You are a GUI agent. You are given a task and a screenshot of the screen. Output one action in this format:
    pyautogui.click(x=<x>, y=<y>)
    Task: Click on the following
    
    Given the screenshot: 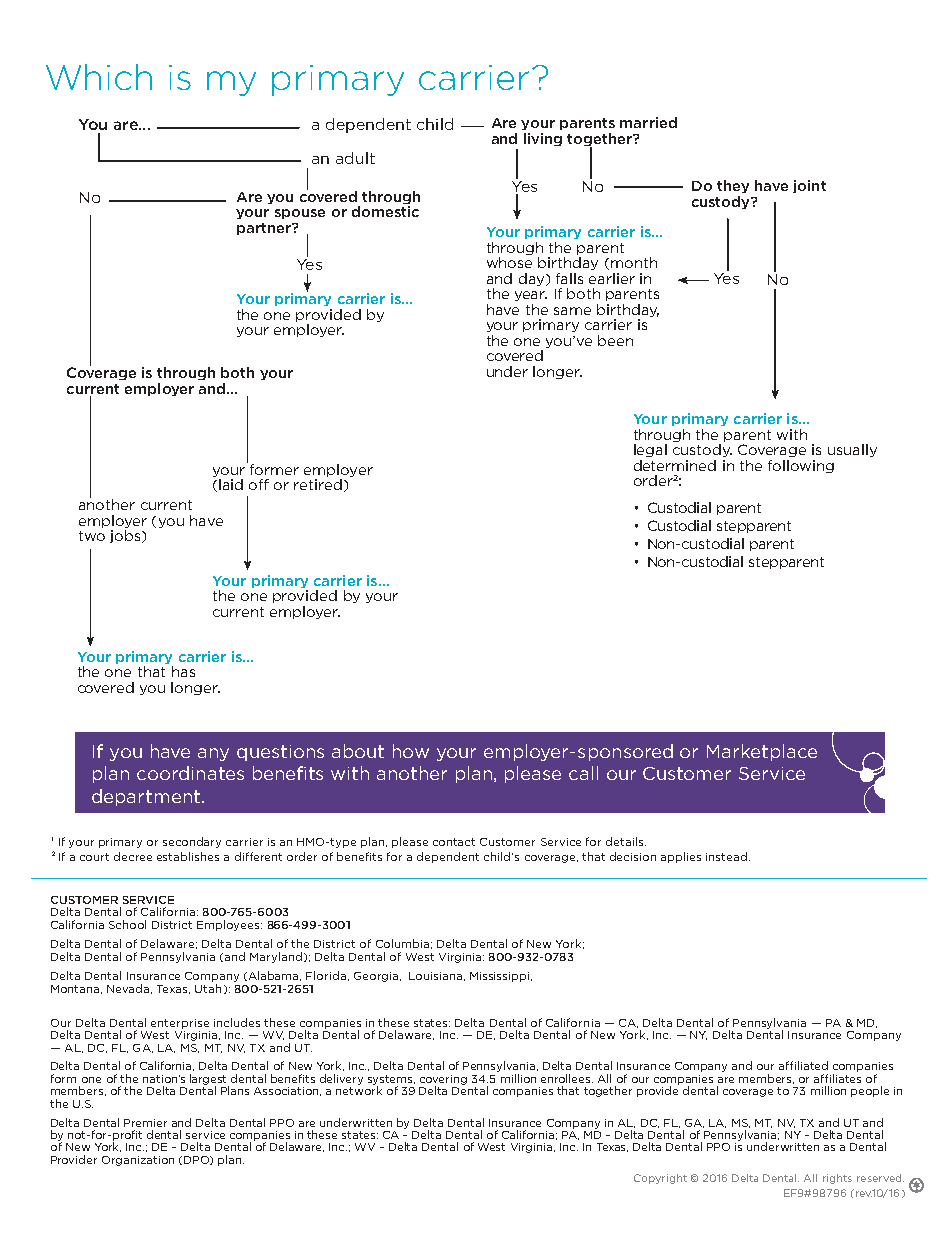 What is the action you would take?
    pyautogui.click(x=801, y=466)
